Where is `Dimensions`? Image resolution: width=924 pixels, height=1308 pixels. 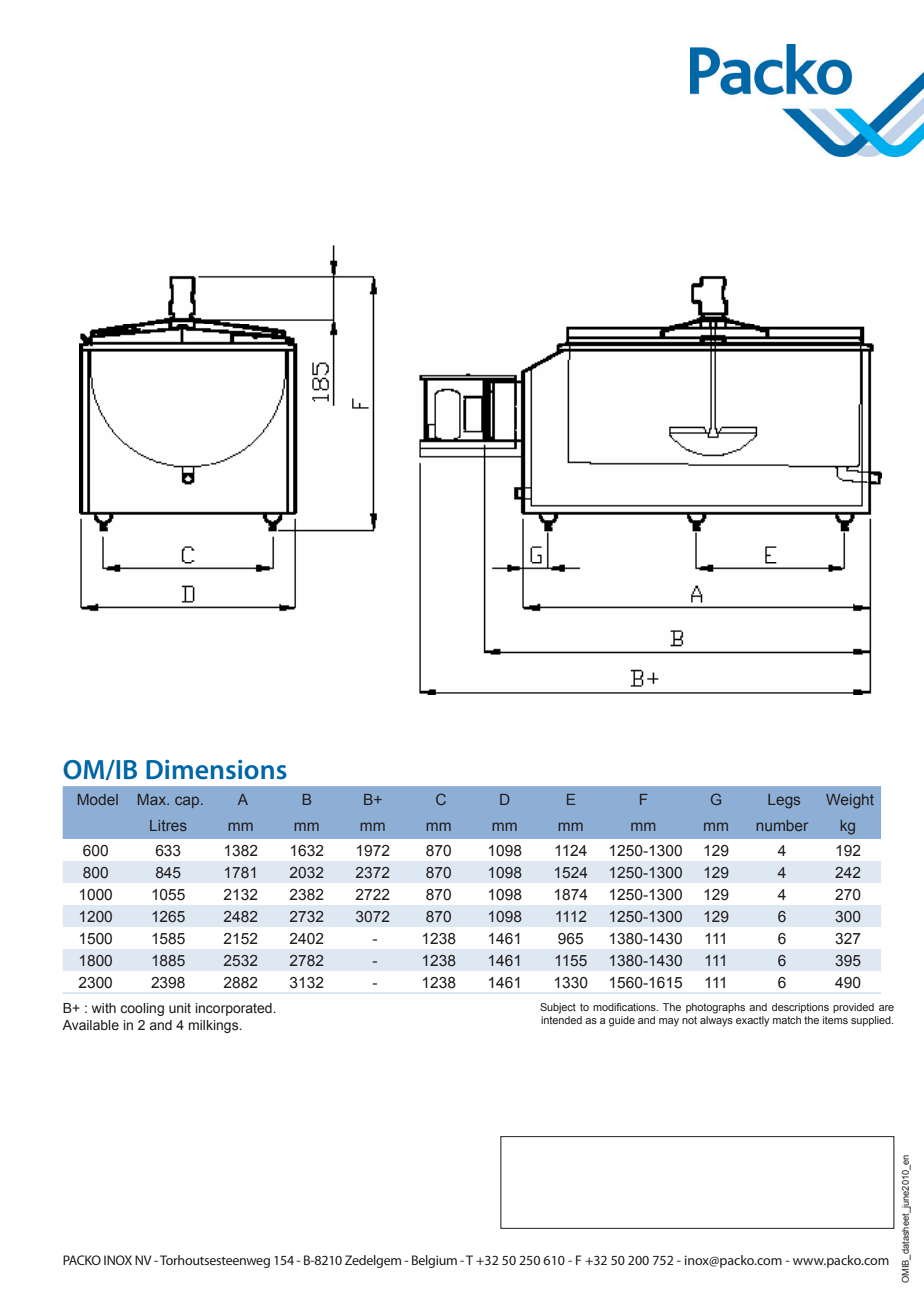
Dimensions is located at coordinates (216, 770).
